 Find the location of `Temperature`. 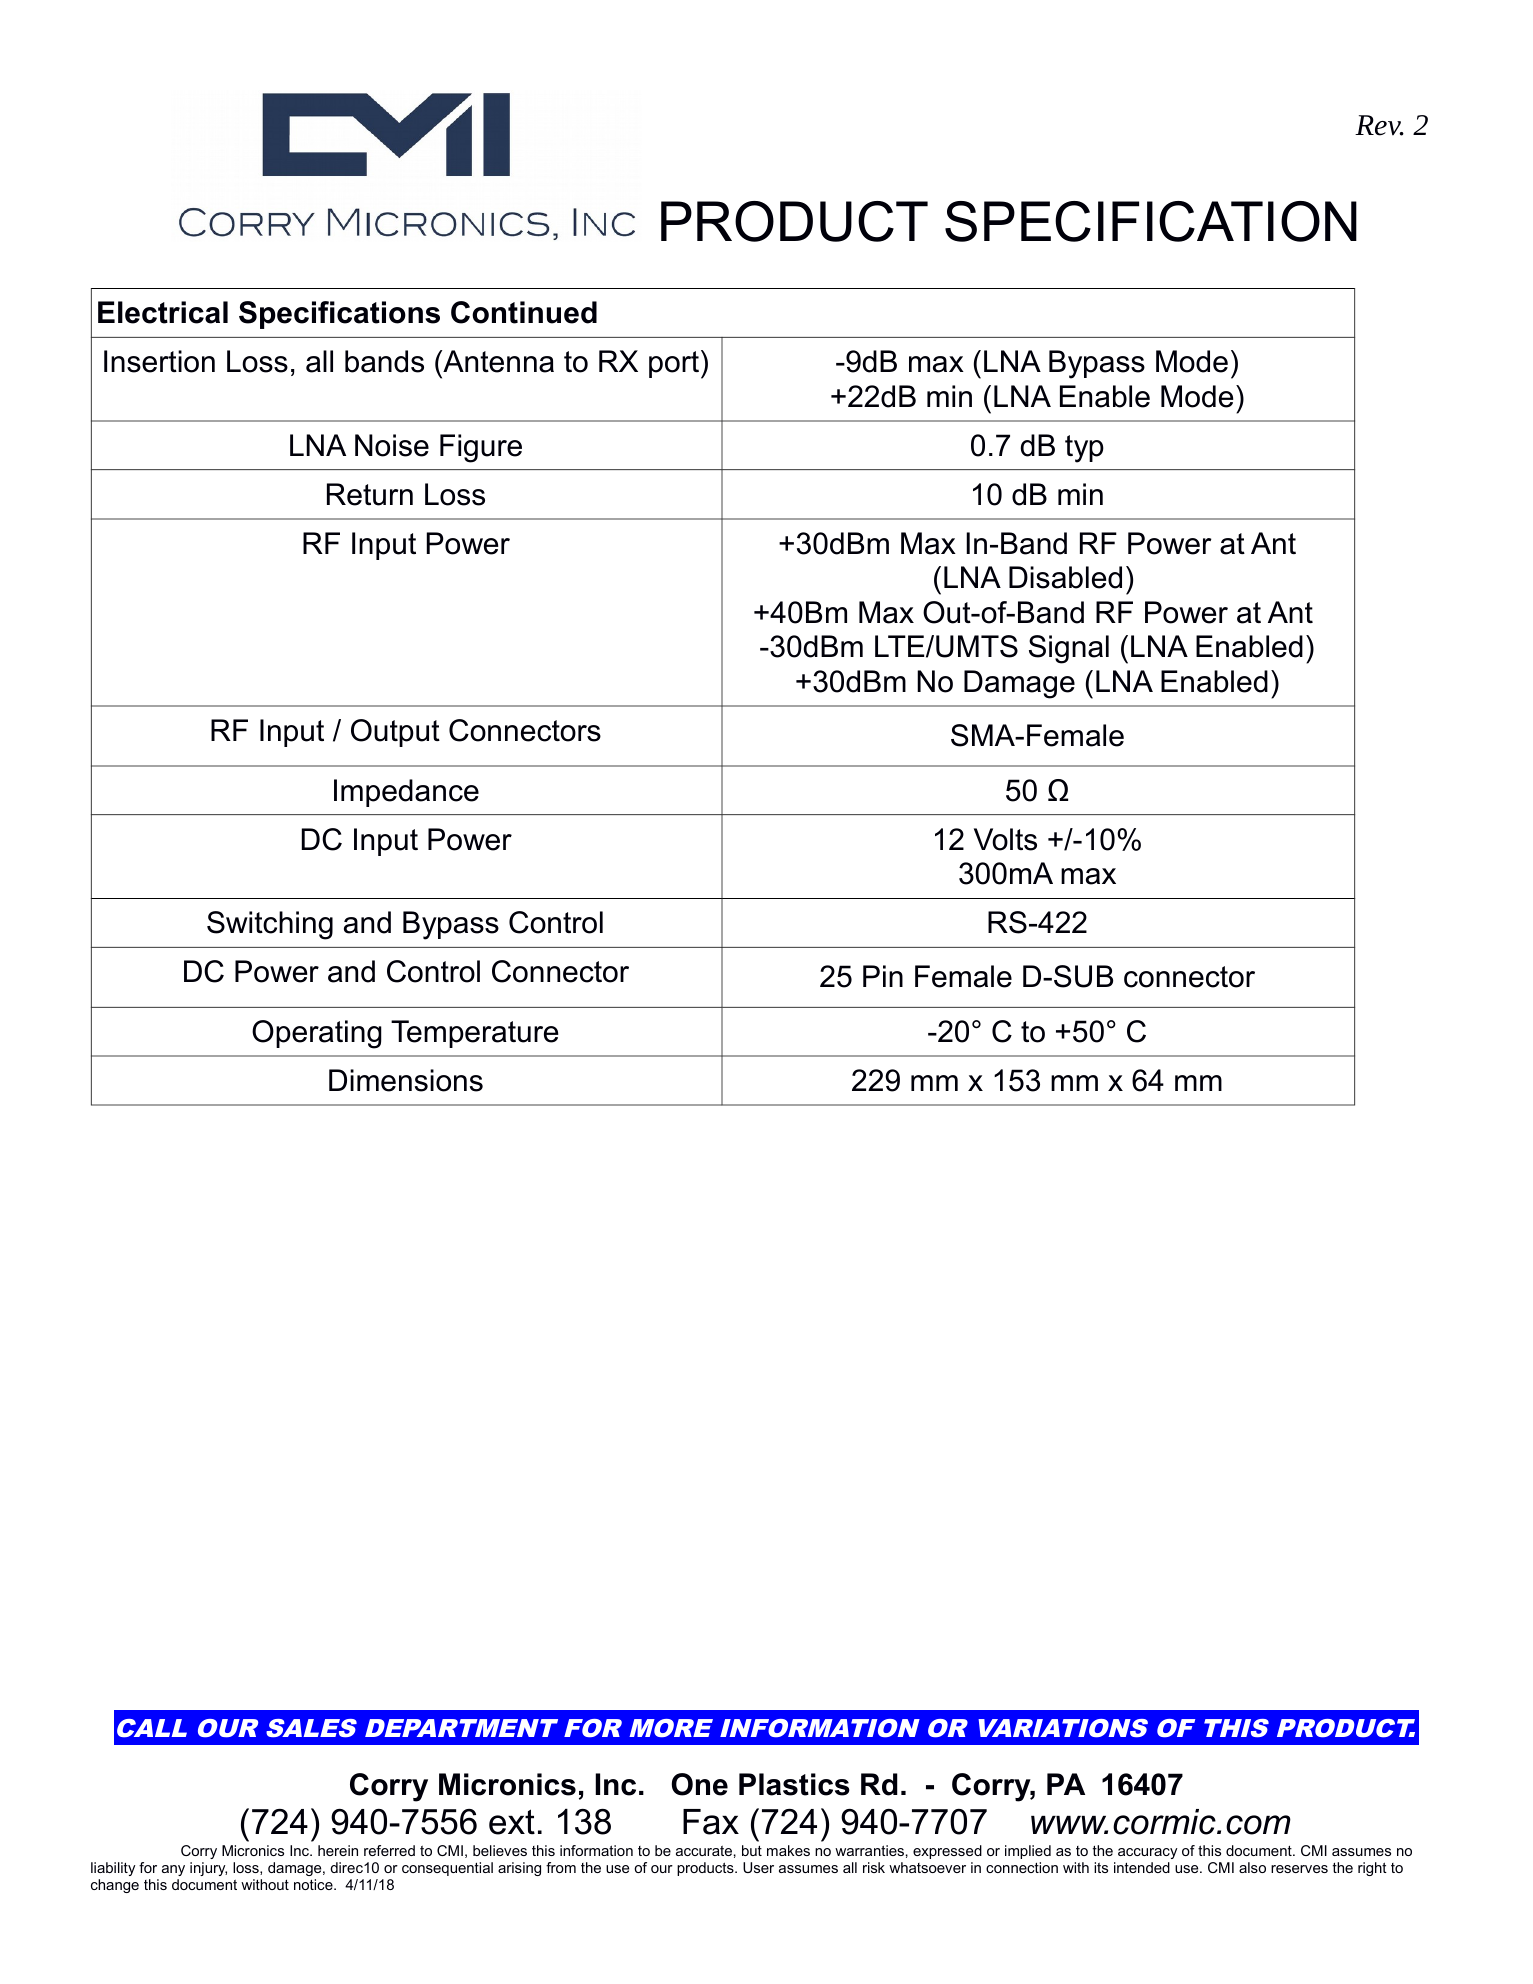

Temperature is located at coordinates (474, 1034).
